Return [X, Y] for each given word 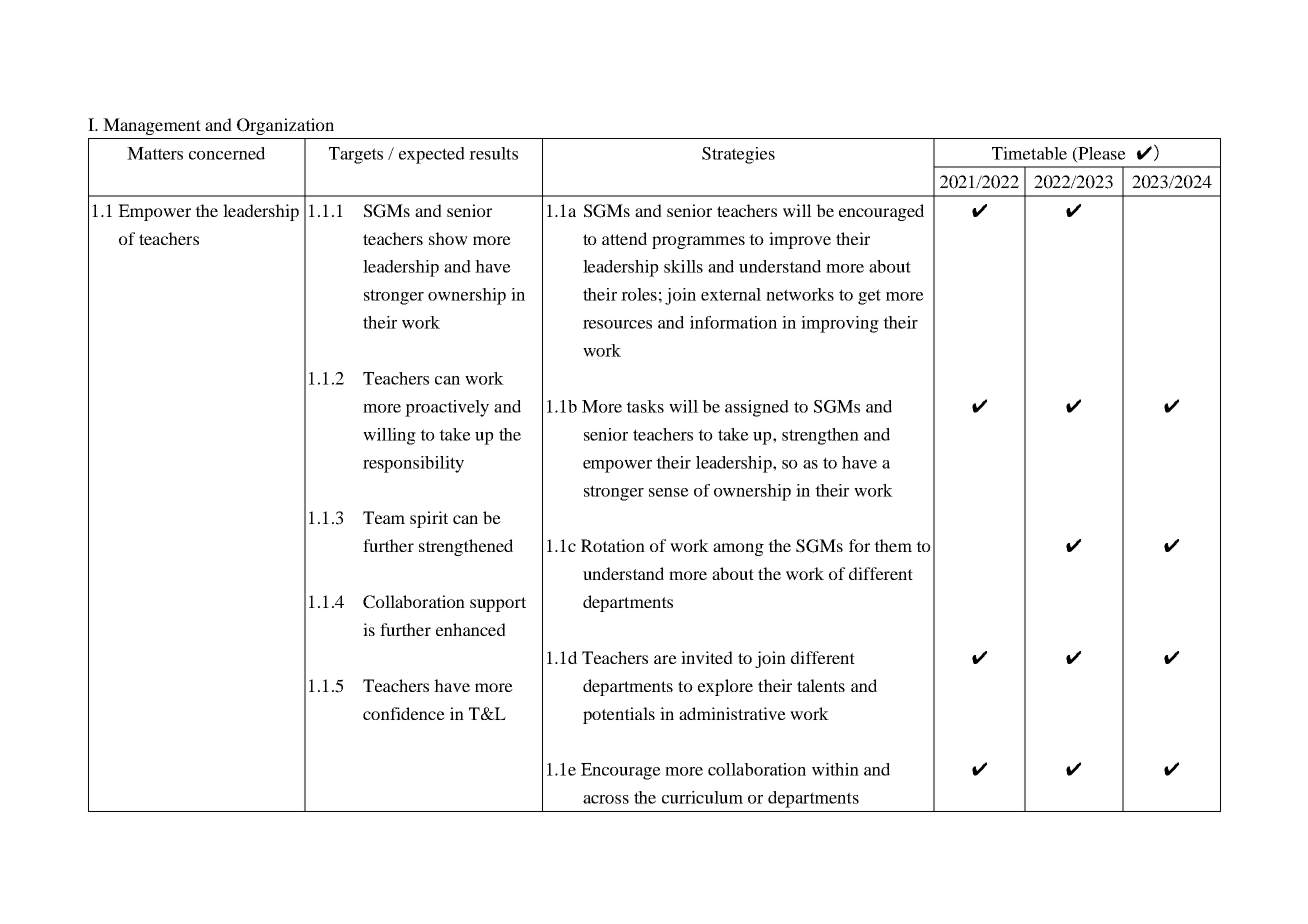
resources [617, 324]
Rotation [613, 545]
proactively [447, 408]
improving [840, 324]
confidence [404, 713]
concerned [227, 153]
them [893, 545]
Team [384, 517]
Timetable [1029, 153]
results [493, 153]
